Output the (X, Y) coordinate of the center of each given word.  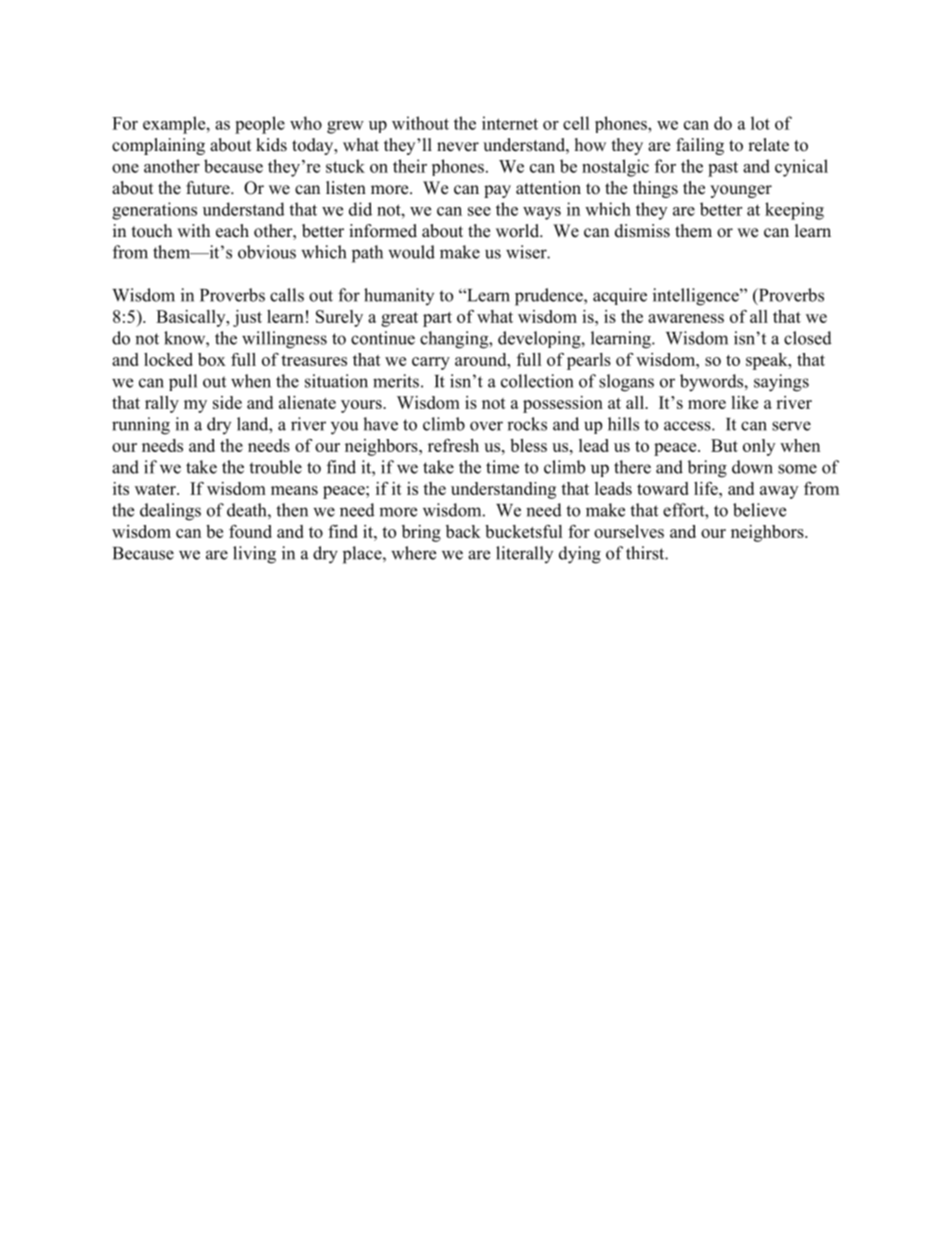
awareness (686, 318)
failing (700, 146)
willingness (284, 340)
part (437, 319)
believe (759, 510)
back (463, 531)
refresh (453, 445)
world (519, 231)
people (260, 125)
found (250, 531)
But (724, 445)
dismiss (642, 231)
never (458, 147)
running (141, 426)
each (232, 231)
